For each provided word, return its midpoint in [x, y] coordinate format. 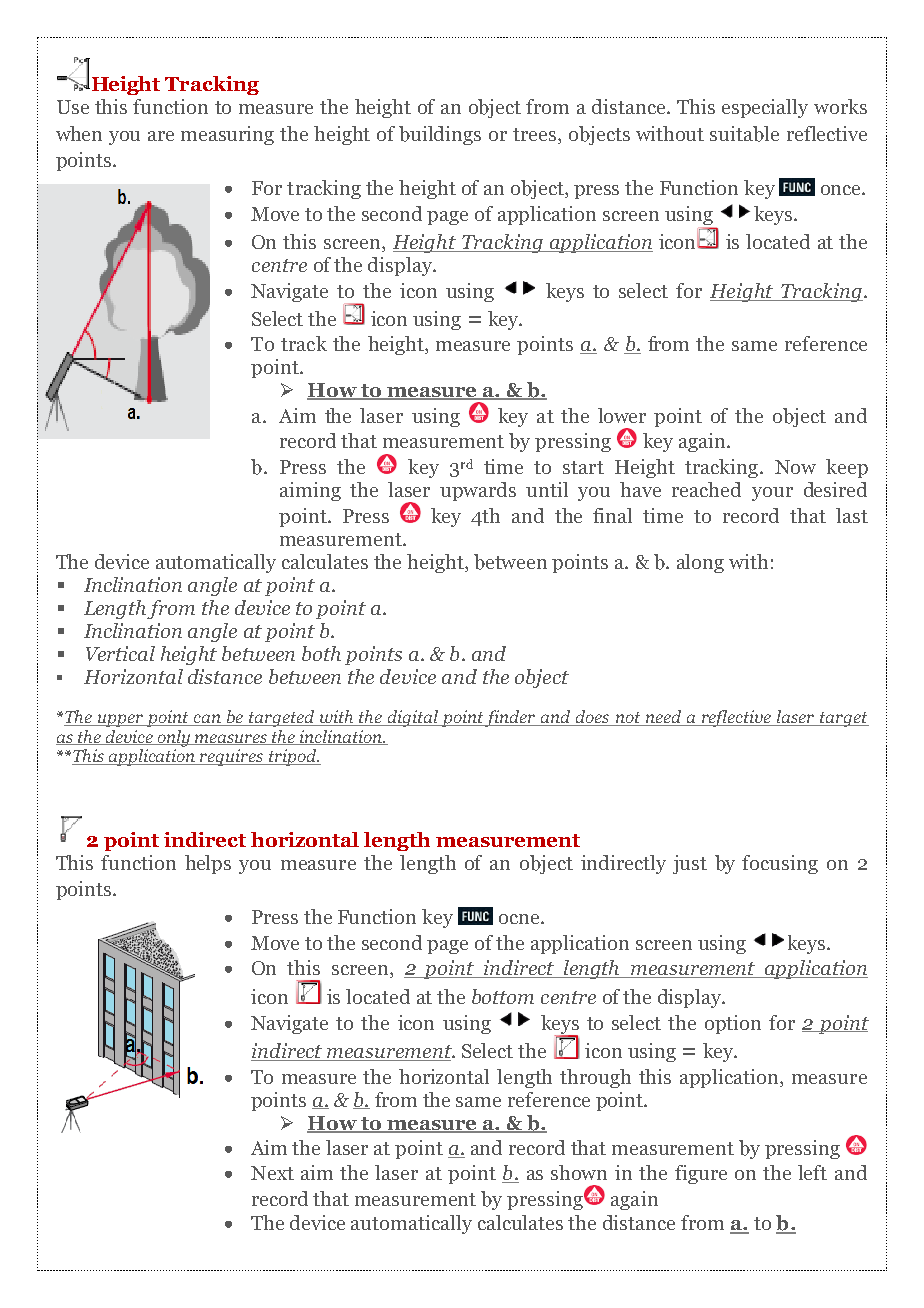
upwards [478, 491]
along [700, 563]
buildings [440, 135]
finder [511, 718]
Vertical [120, 653]
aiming [310, 491]
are [161, 136]
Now [795, 467]
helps [208, 864]
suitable [744, 134]
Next [272, 1173]
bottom [503, 996]
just [690, 864]
